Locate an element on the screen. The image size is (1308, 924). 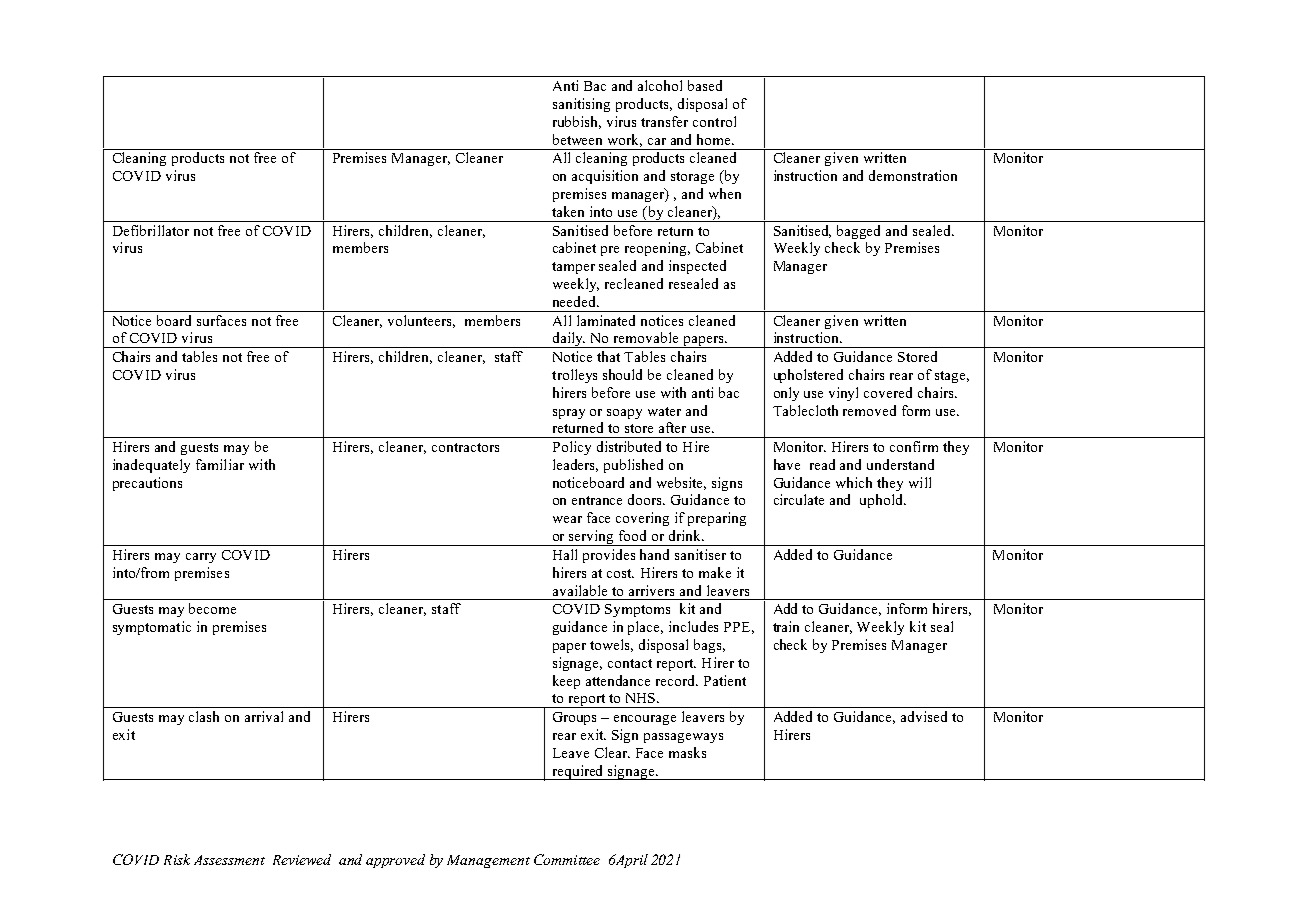
sanitising is located at coordinates (581, 105).
